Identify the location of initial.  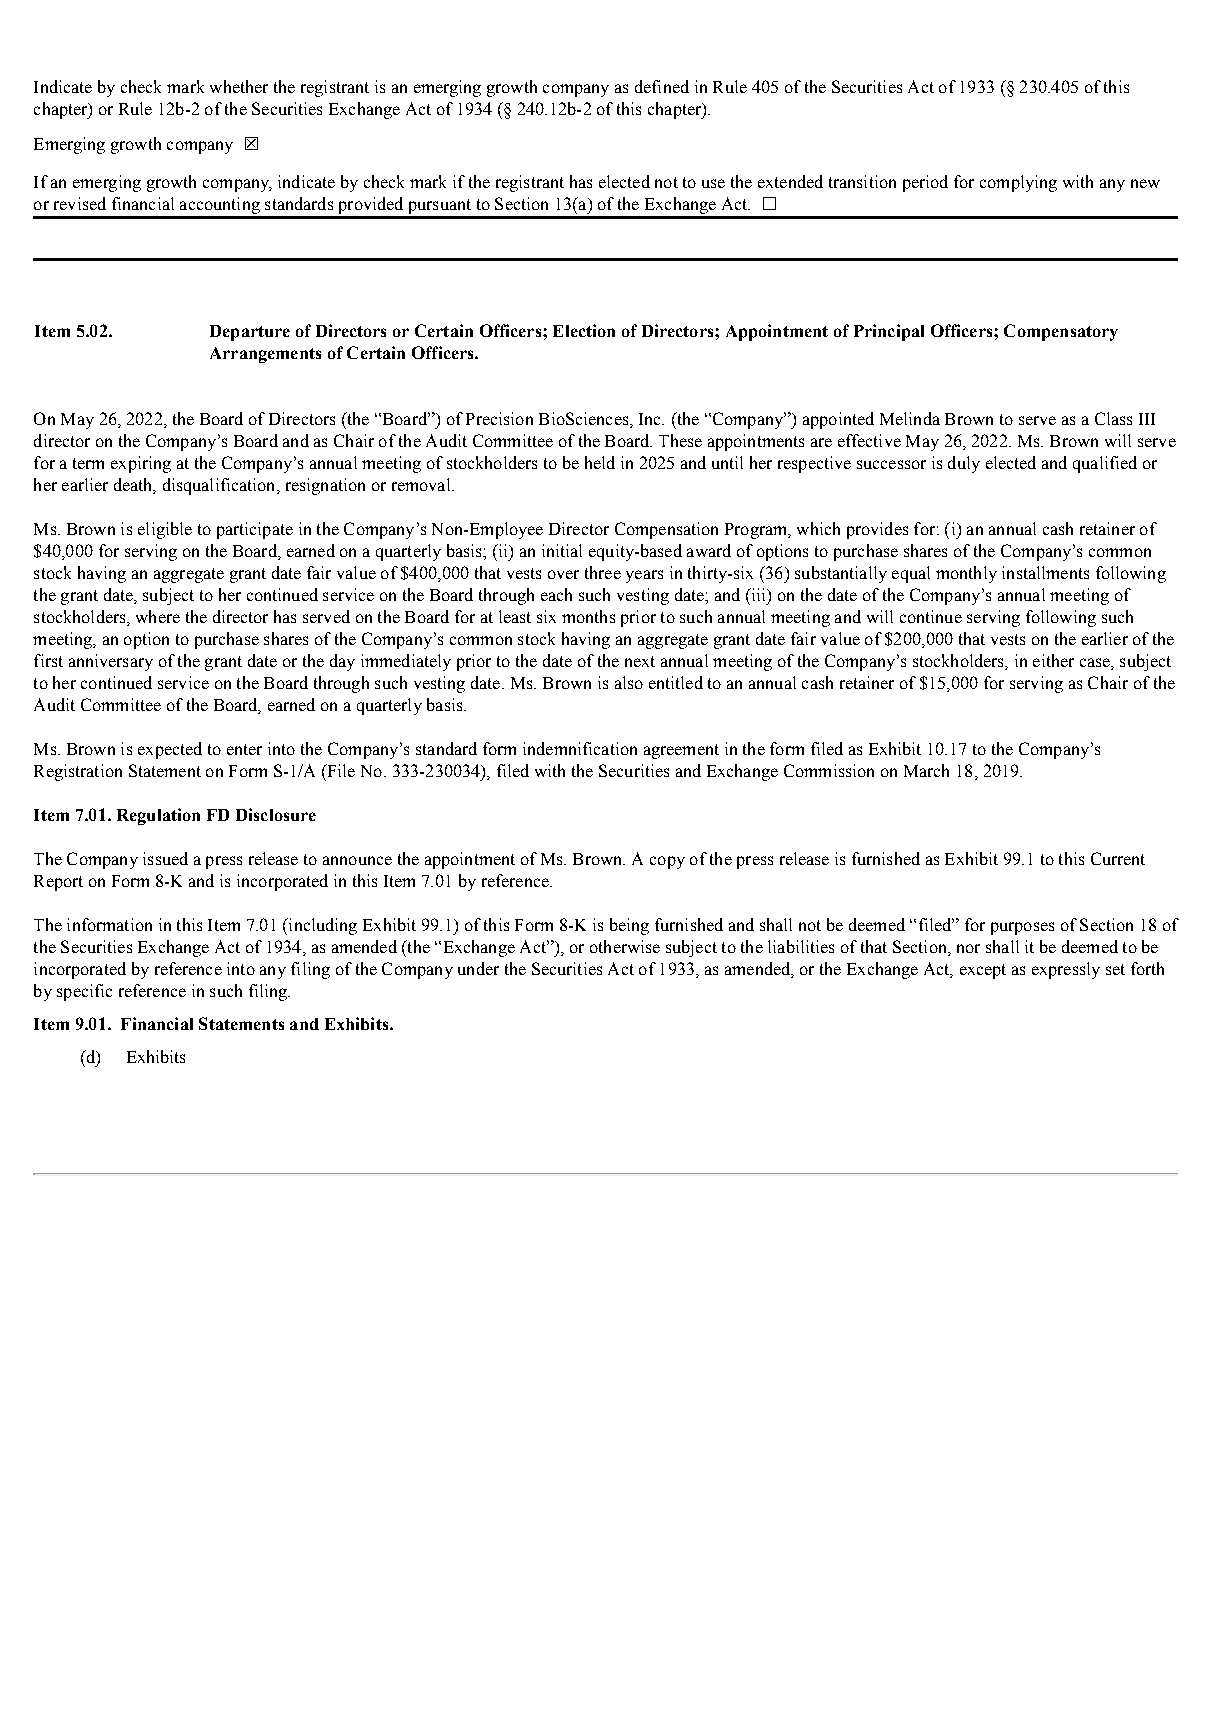
(562, 550).
